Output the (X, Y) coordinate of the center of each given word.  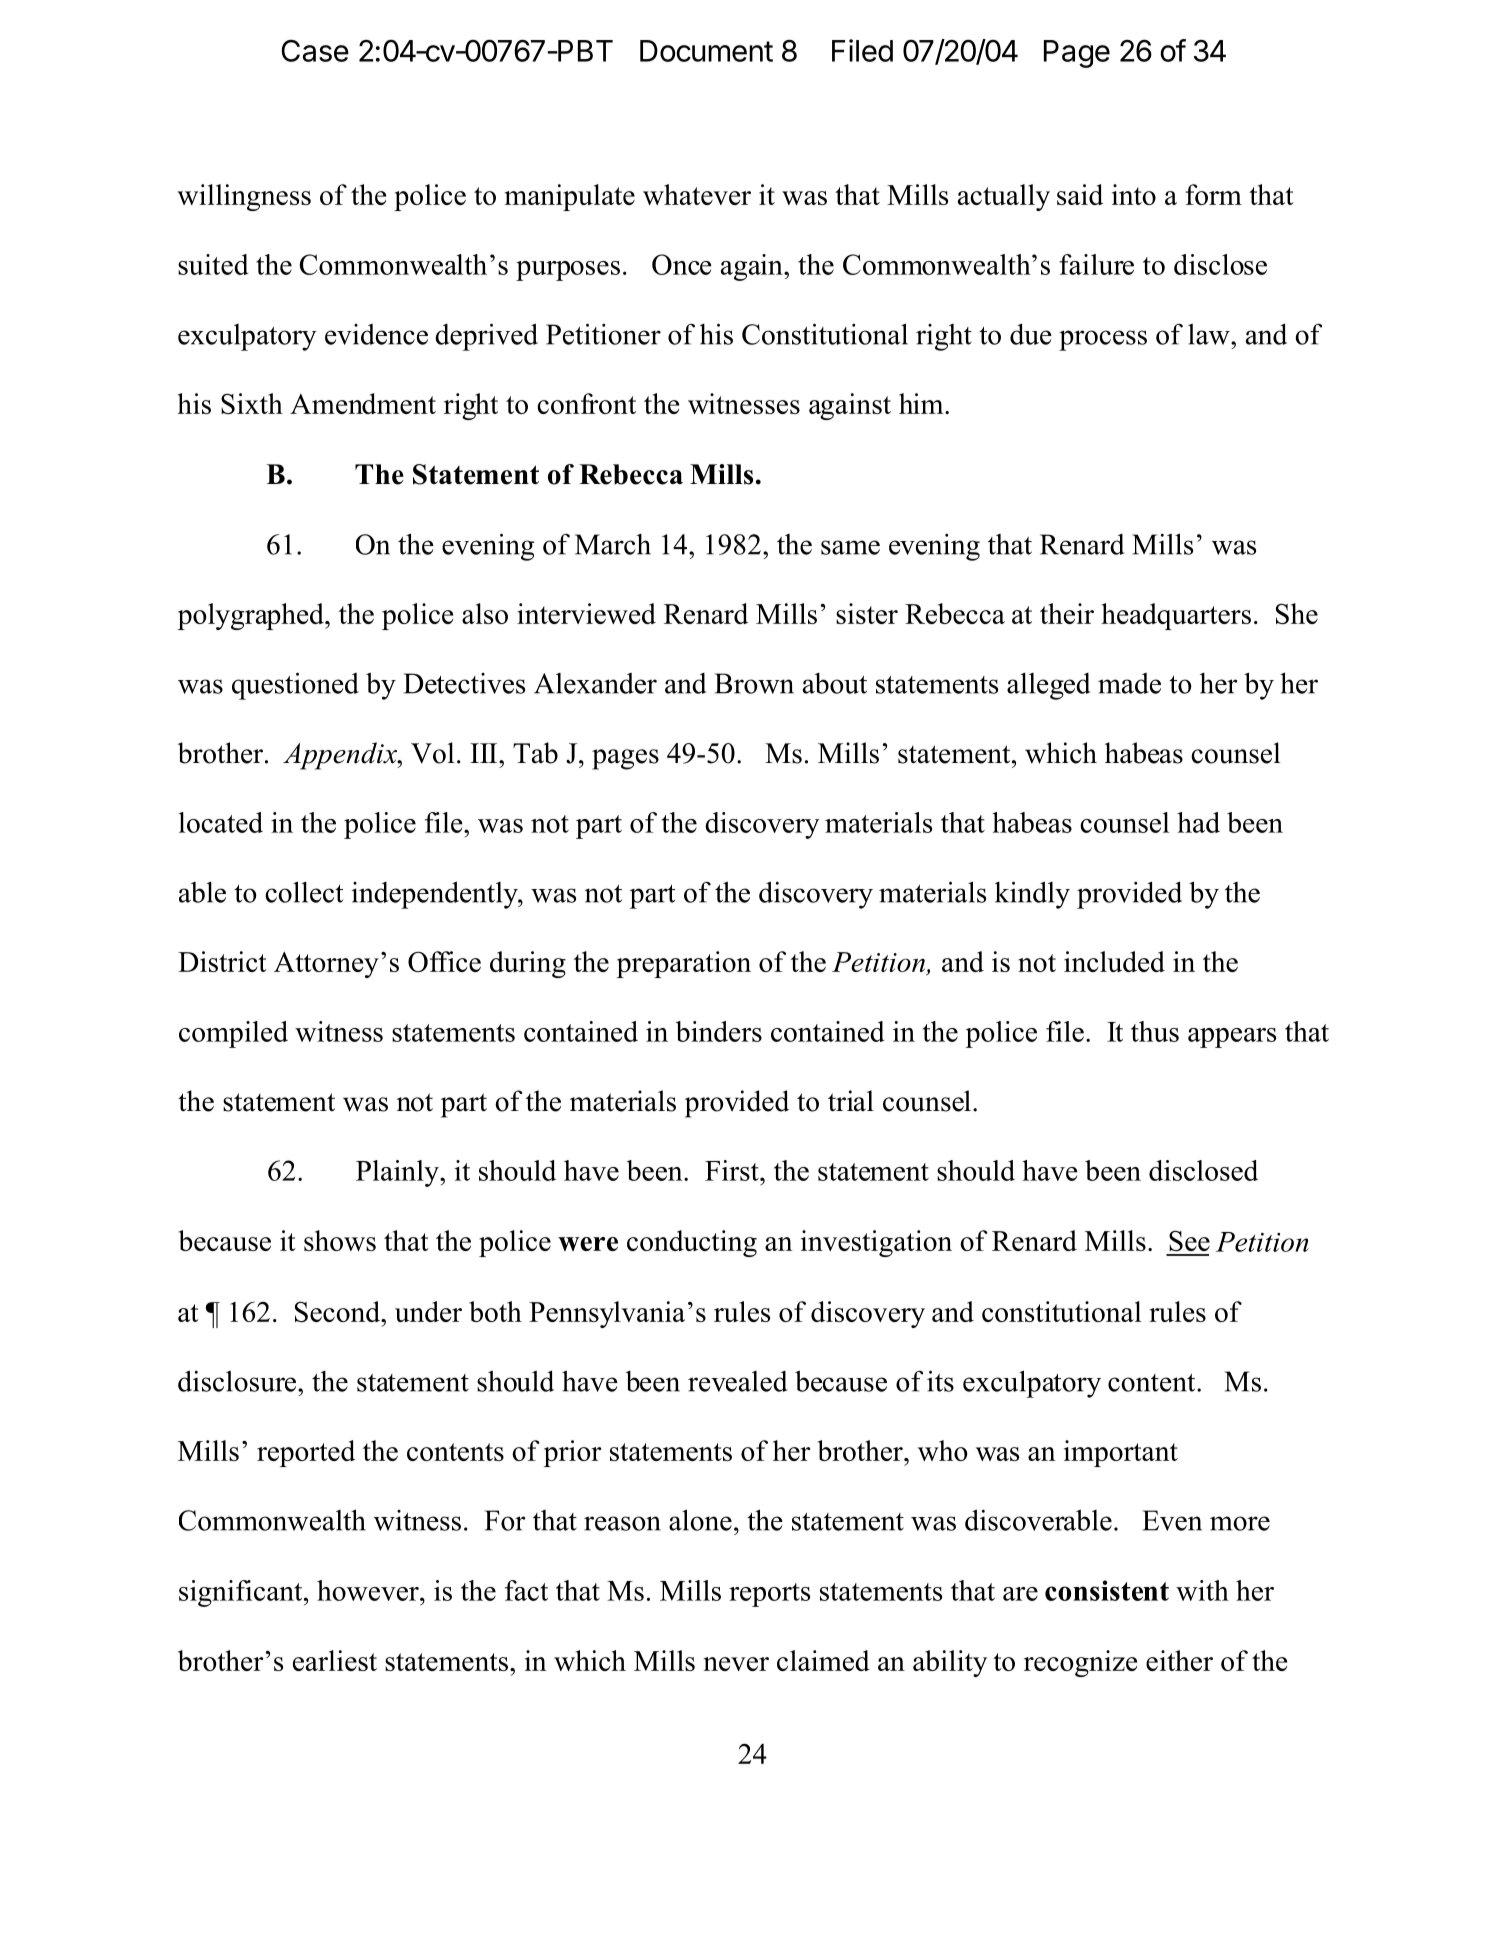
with (1202, 1590)
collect (304, 892)
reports (769, 1595)
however (369, 1590)
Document (706, 51)
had (1198, 822)
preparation (684, 964)
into (1134, 194)
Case (315, 50)
